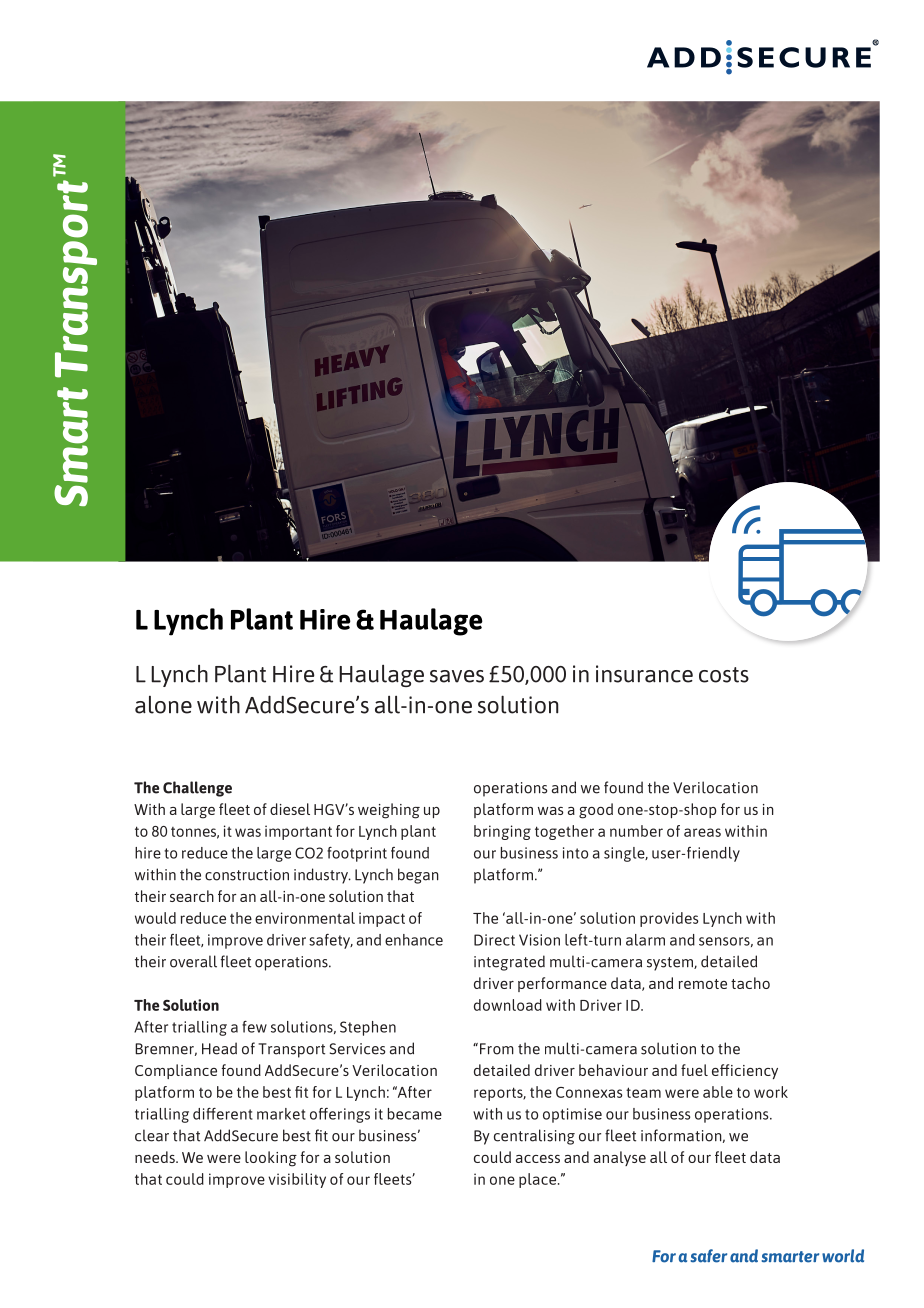 The height and width of the image is (1308, 924). What do you see at coordinates (297, 1180) in the image?
I see `visibility` at bounding box center [297, 1180].
